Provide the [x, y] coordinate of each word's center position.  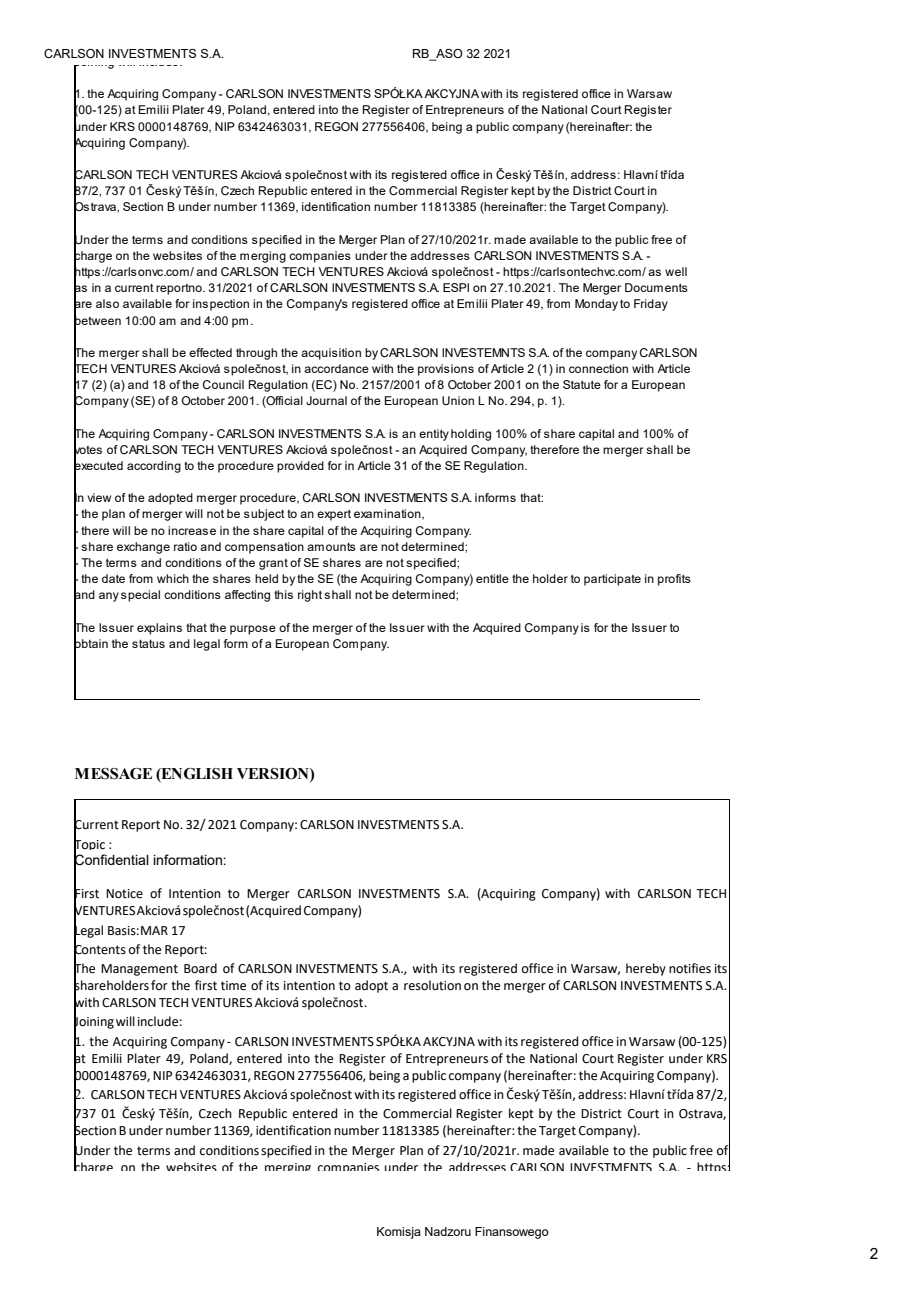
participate [612, 580]
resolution [432, 985]
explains [159, 629]
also [107, 303]
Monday [596, 305]
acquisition [331, 354]
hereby [646, 969]
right [310, 596]
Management [139, 970]
